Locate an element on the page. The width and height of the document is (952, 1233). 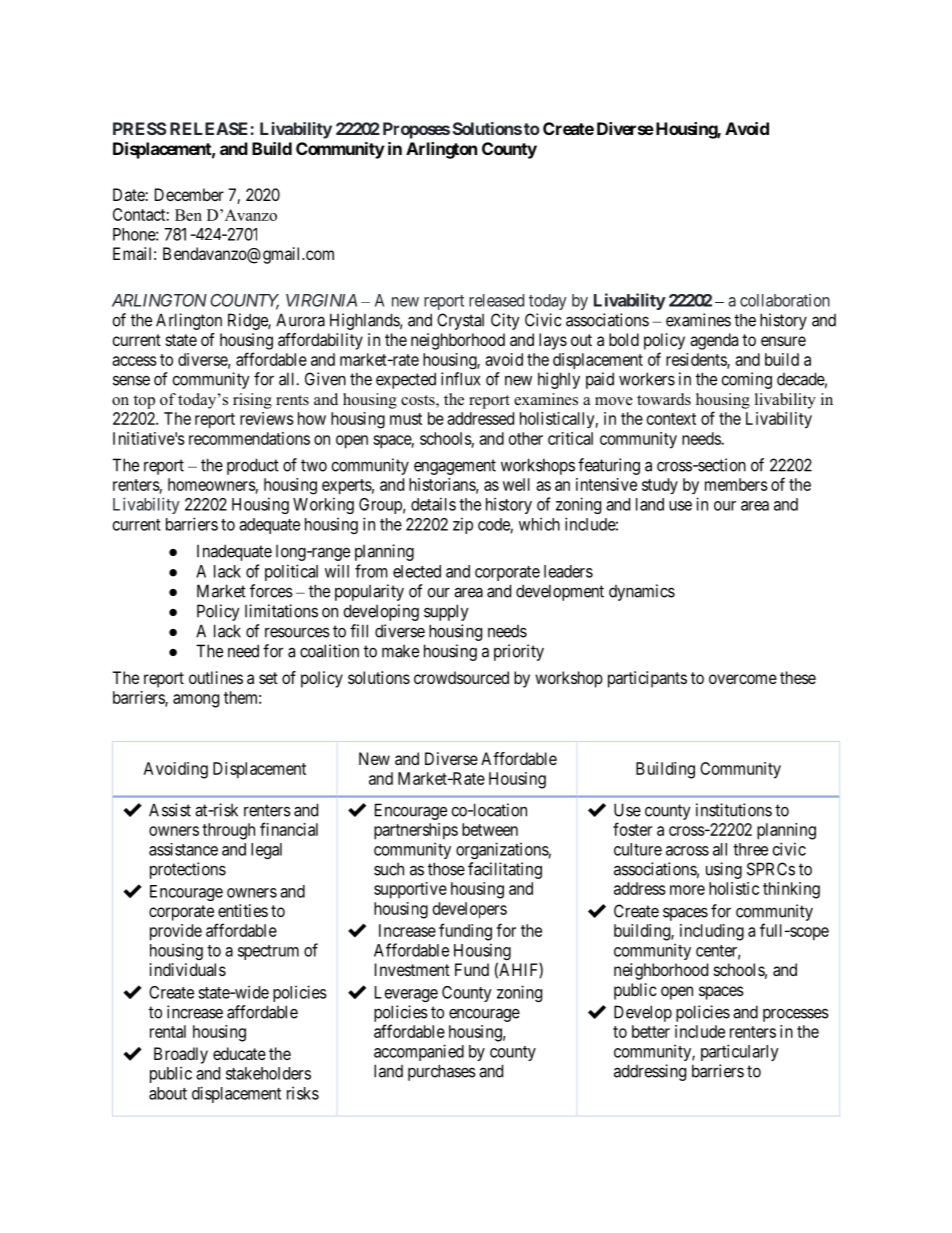
between is located at coordinates (490, 829).
